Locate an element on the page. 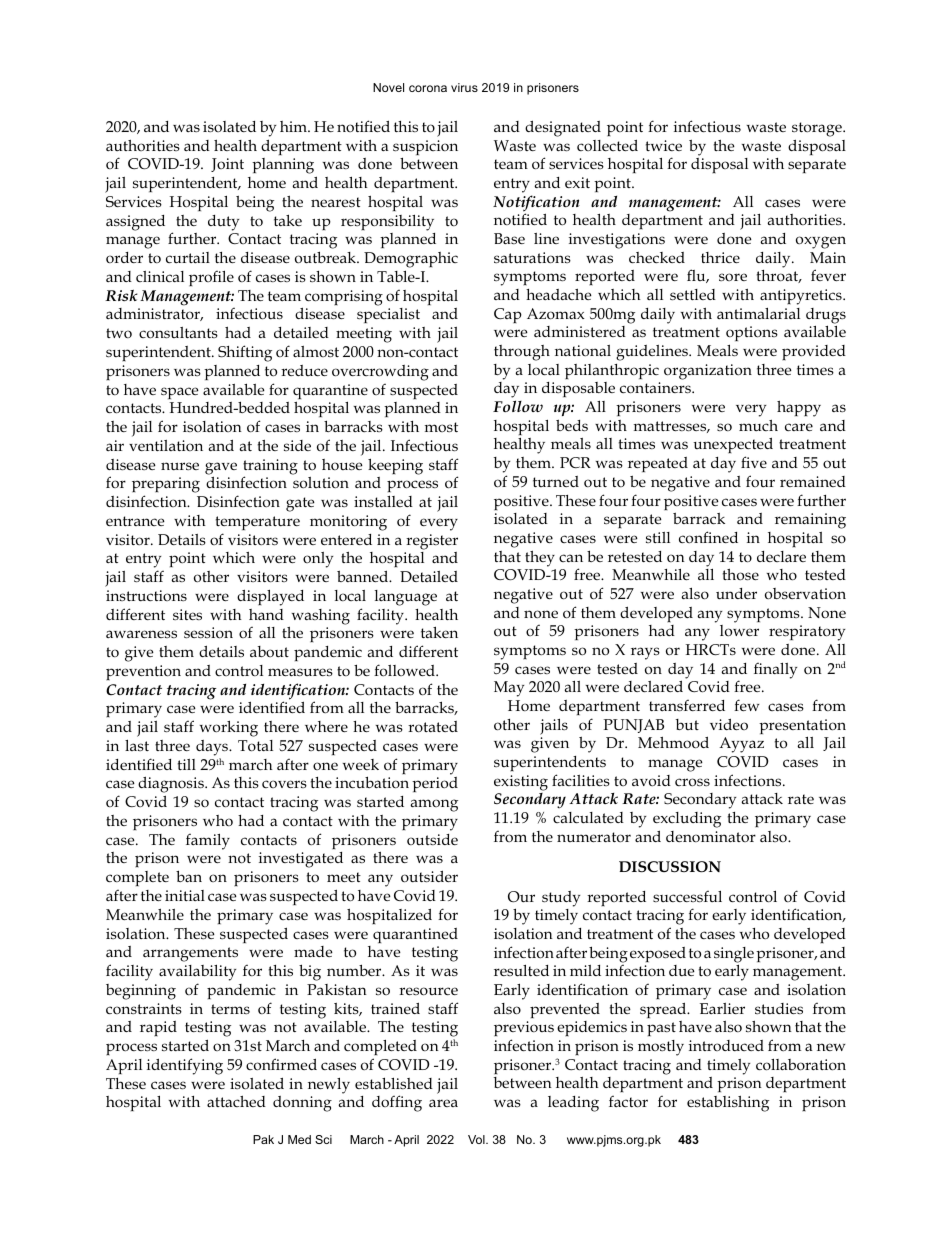 The width and height of the document is (952, 1233). Joint is located at coordinates (227, 165).
